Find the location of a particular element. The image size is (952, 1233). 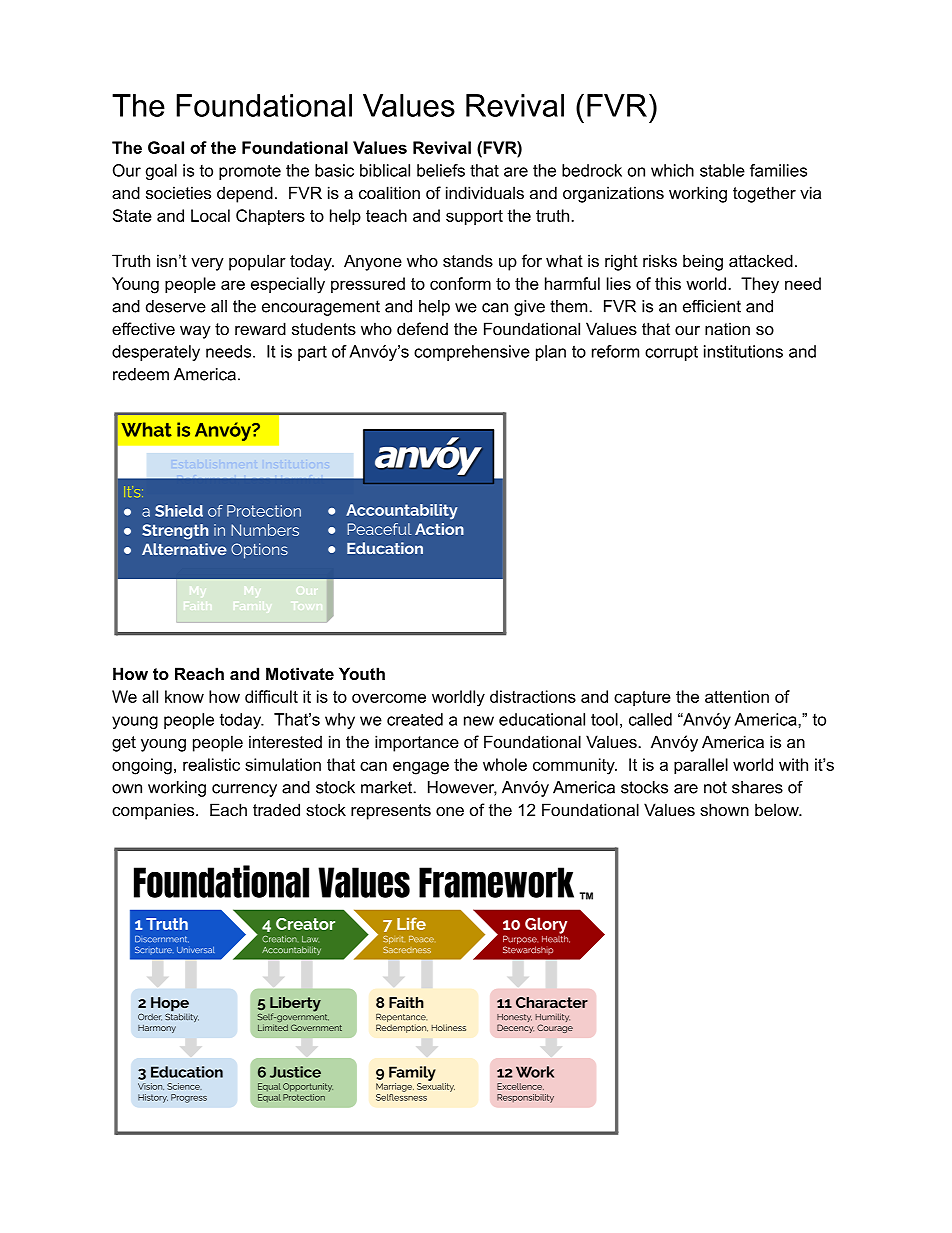

institutions is located at coordinates (743, 351).
